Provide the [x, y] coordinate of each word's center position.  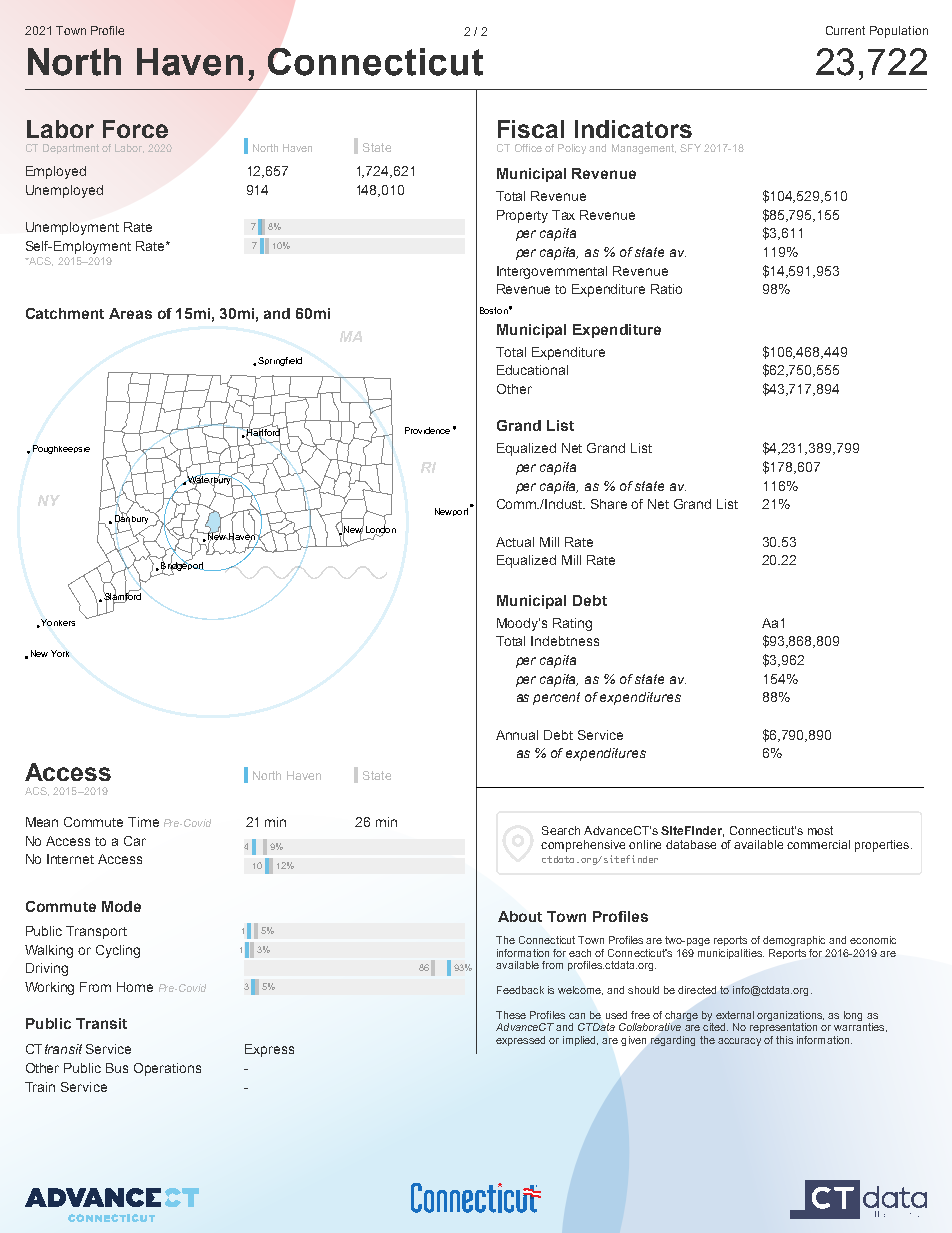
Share [609, 504]
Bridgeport [183, 566]
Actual [515, 542]
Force [135, 129]
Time [143, 822]
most [820, 830]
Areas [130, 313]
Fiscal [531, 129]
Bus [117, 1068]
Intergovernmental [552, 272]
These [511, 1015]
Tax [563, 215]
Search [561, 830]
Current [845, 30]
